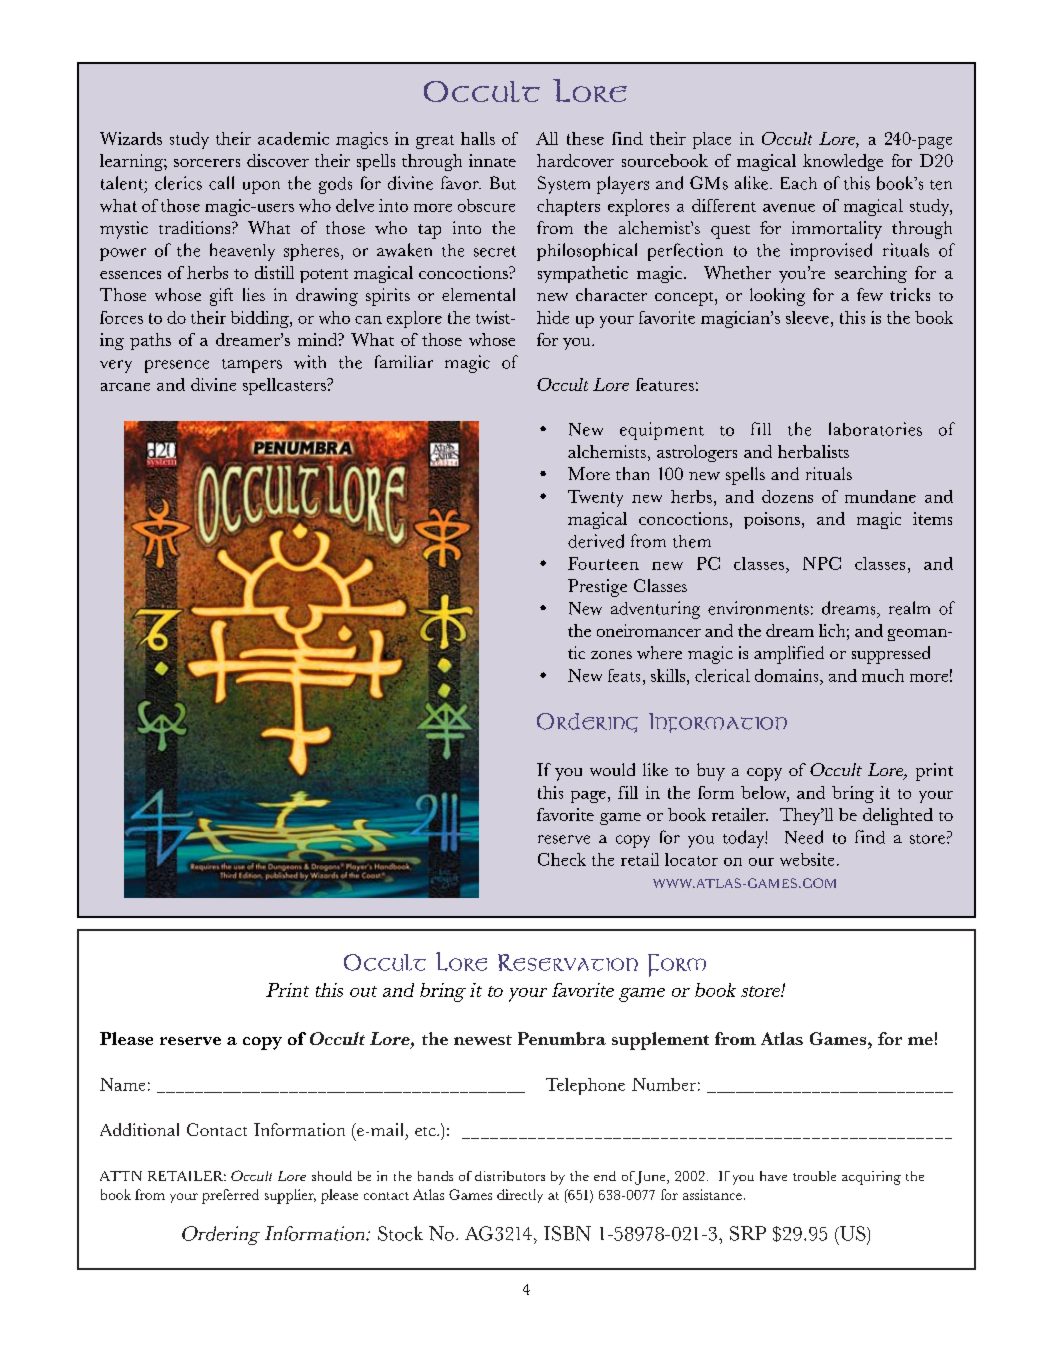 This page has width=1053, height=1363. I want to click on out, so click(363, 991).
